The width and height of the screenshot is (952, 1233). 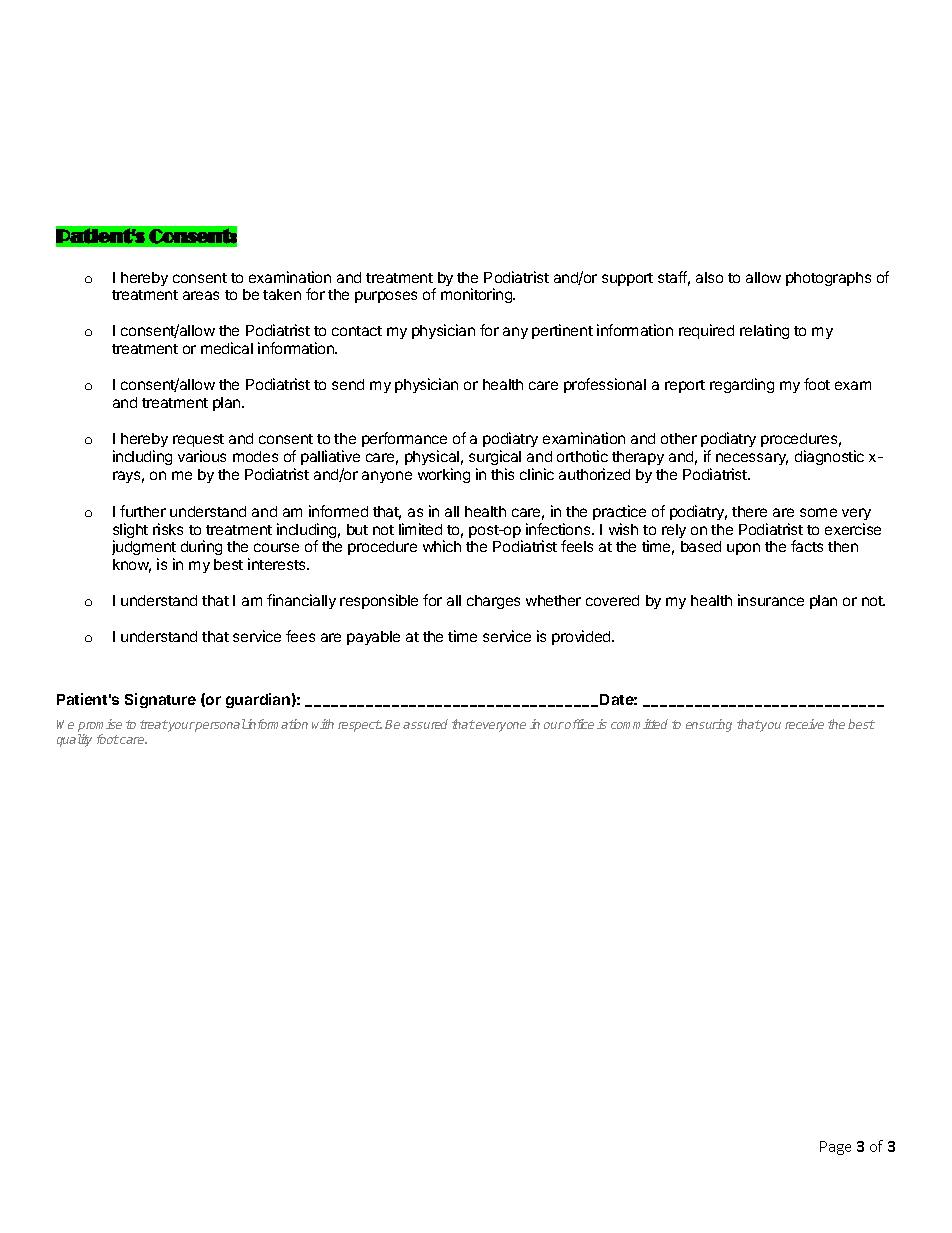 I want to click on assured, so click(x=425, y=724).
